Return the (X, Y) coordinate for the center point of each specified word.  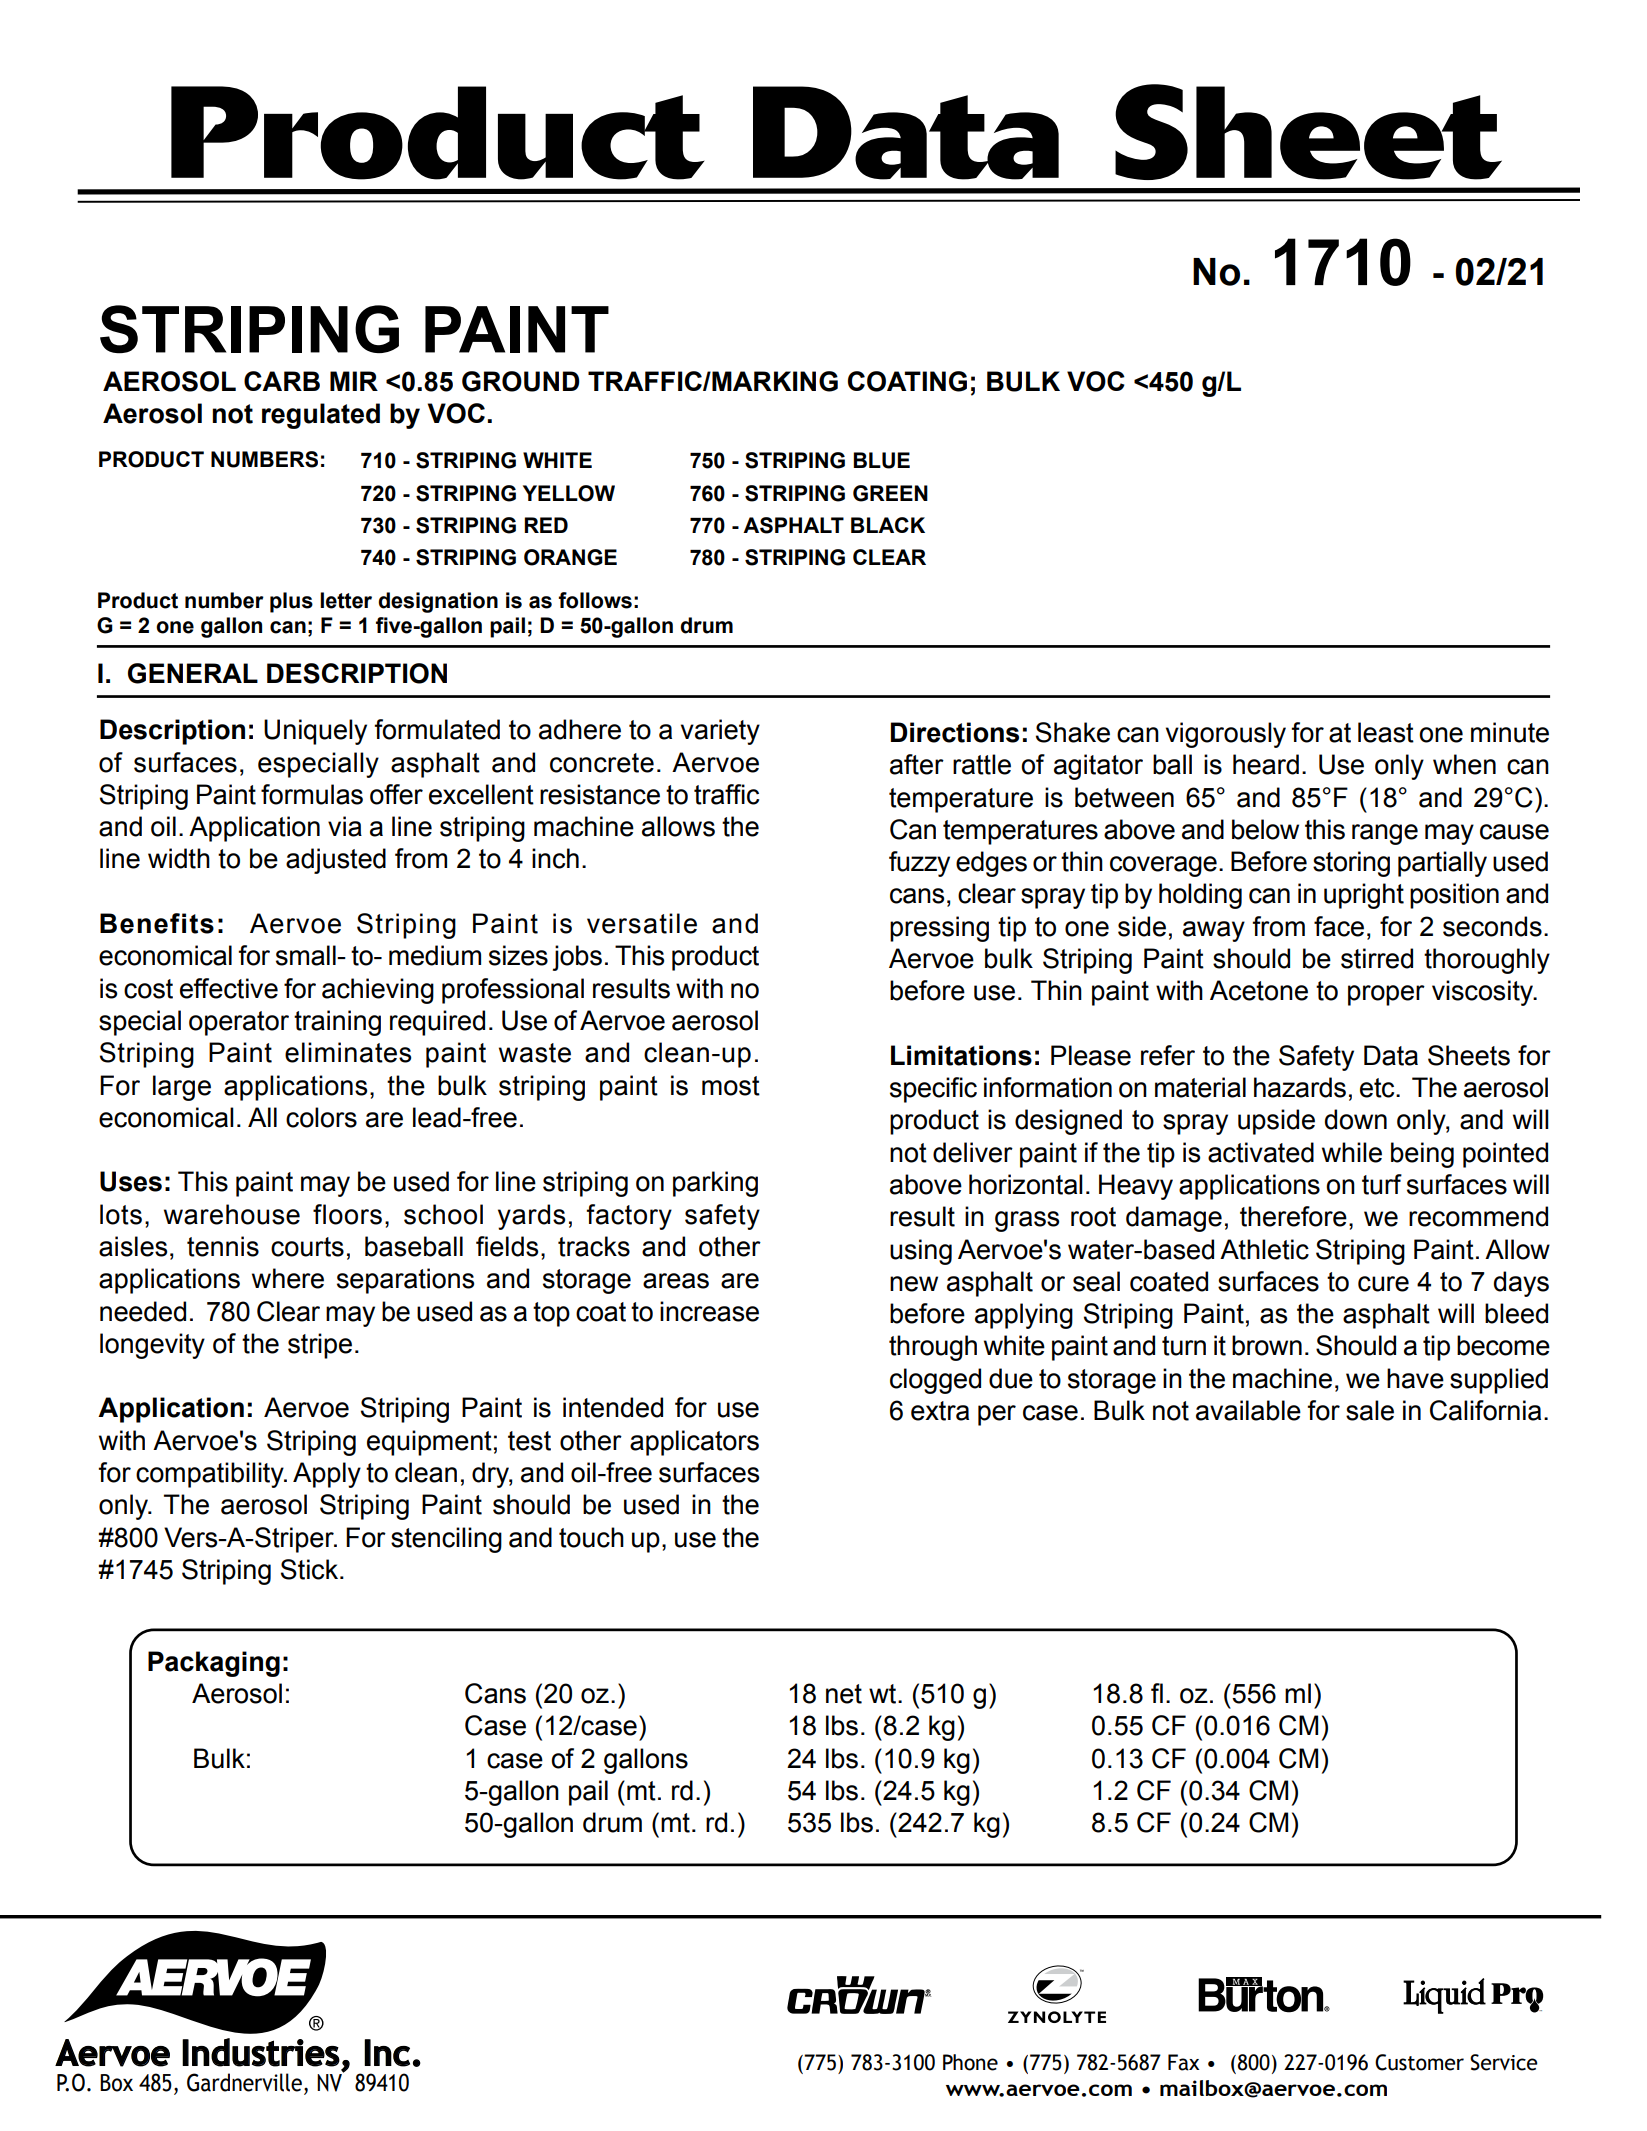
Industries (261, 2052)
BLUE (881, 460)
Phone (970, 2062)
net (844, 1694)
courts (307, 1247)
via (345, 826)
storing (1351, 864)
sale (1370, 1410)
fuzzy (919, 864)
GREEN (890, 493)
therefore (1293, 1216)
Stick (311, 1569)
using (921, 1252)
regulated (321, 416)
